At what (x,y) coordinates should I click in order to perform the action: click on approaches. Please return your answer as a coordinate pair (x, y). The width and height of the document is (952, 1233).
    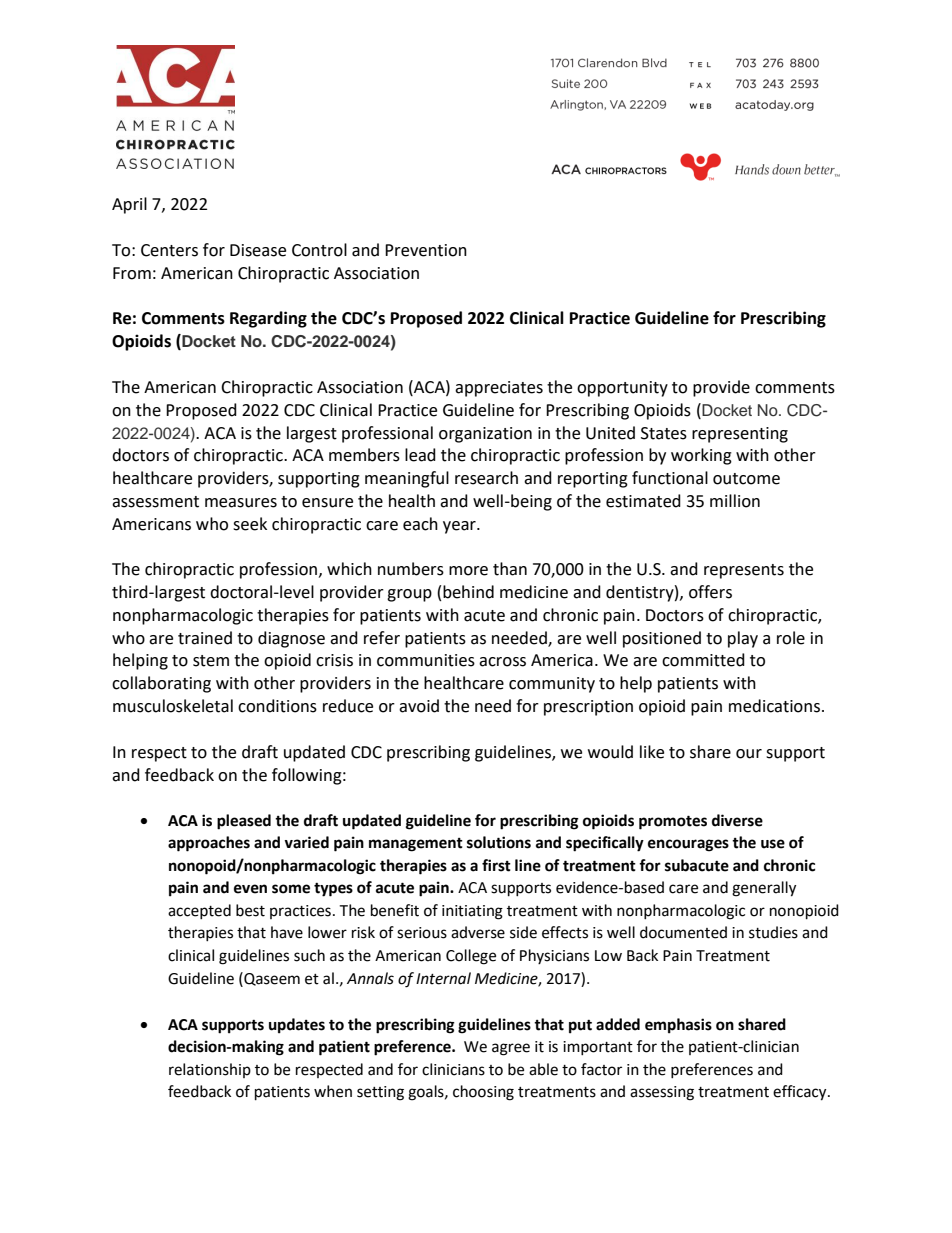
    Looking at the image, I should click on (209, 844).
